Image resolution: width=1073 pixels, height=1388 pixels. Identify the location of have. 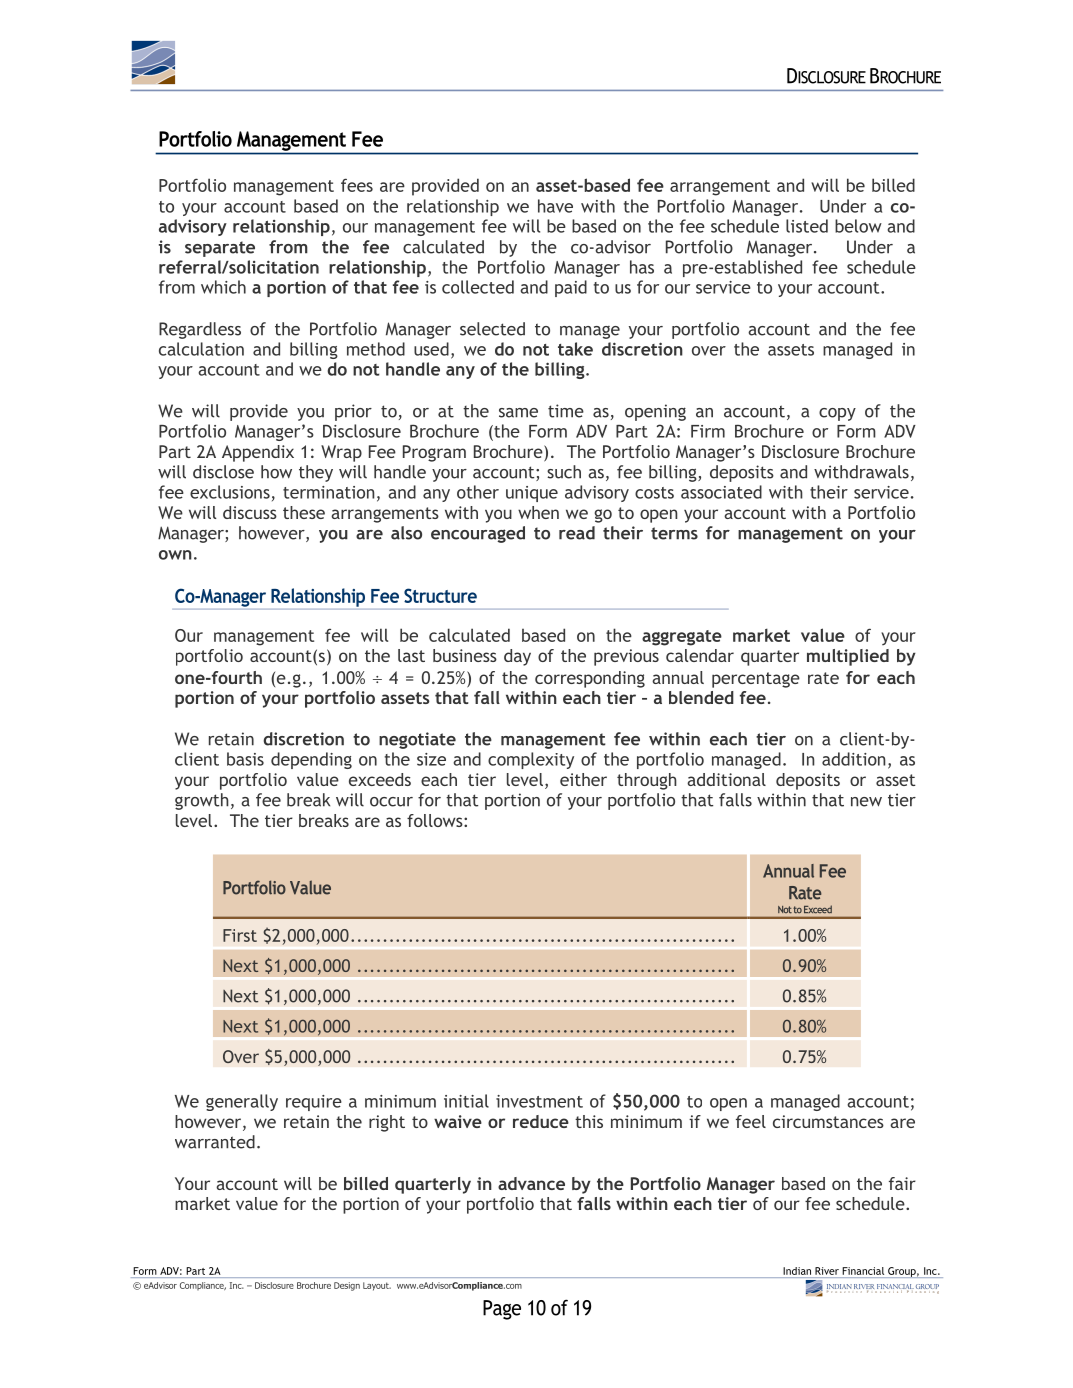
(555, 206).
